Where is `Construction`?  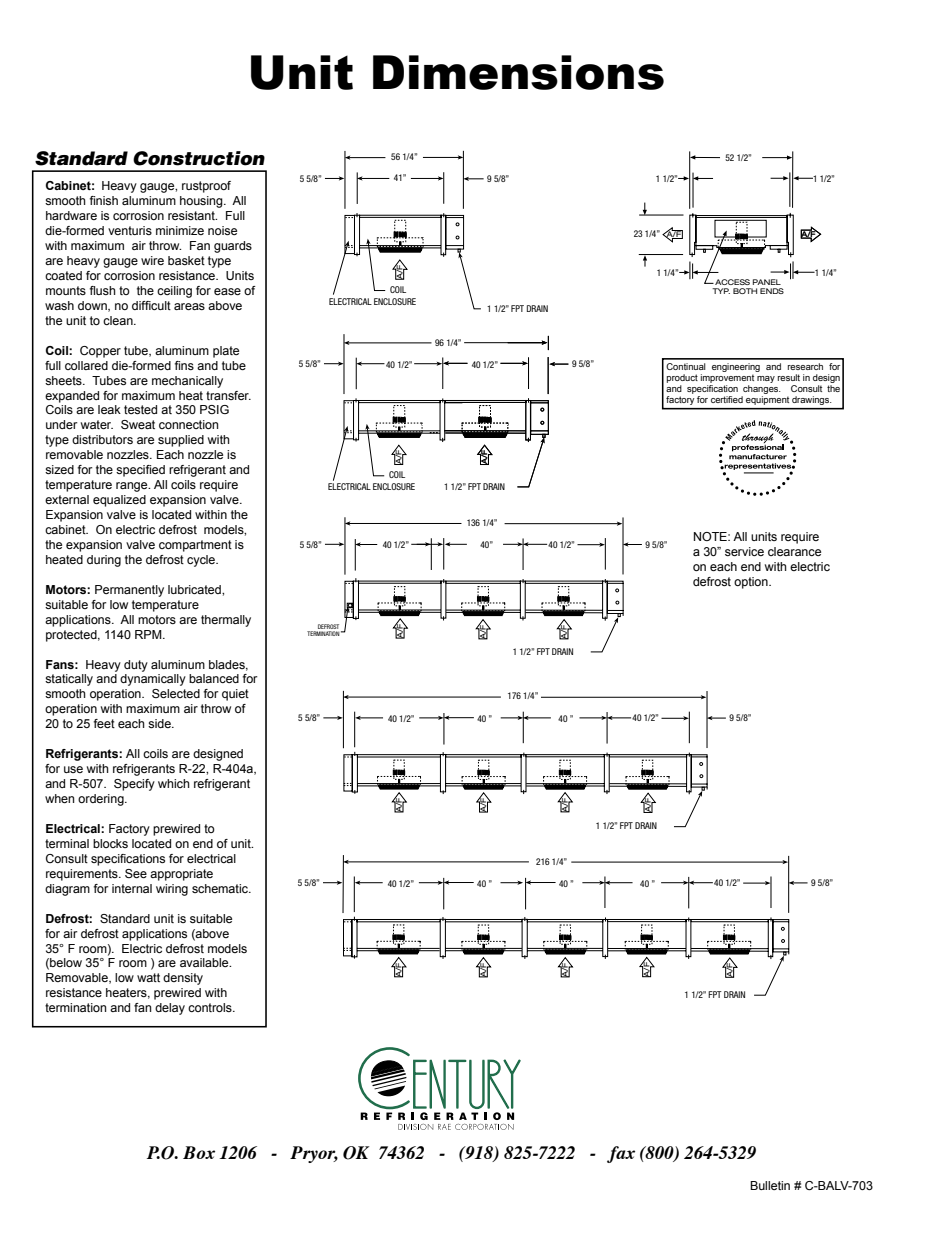 Construction is located at coordinates (199, 158).
